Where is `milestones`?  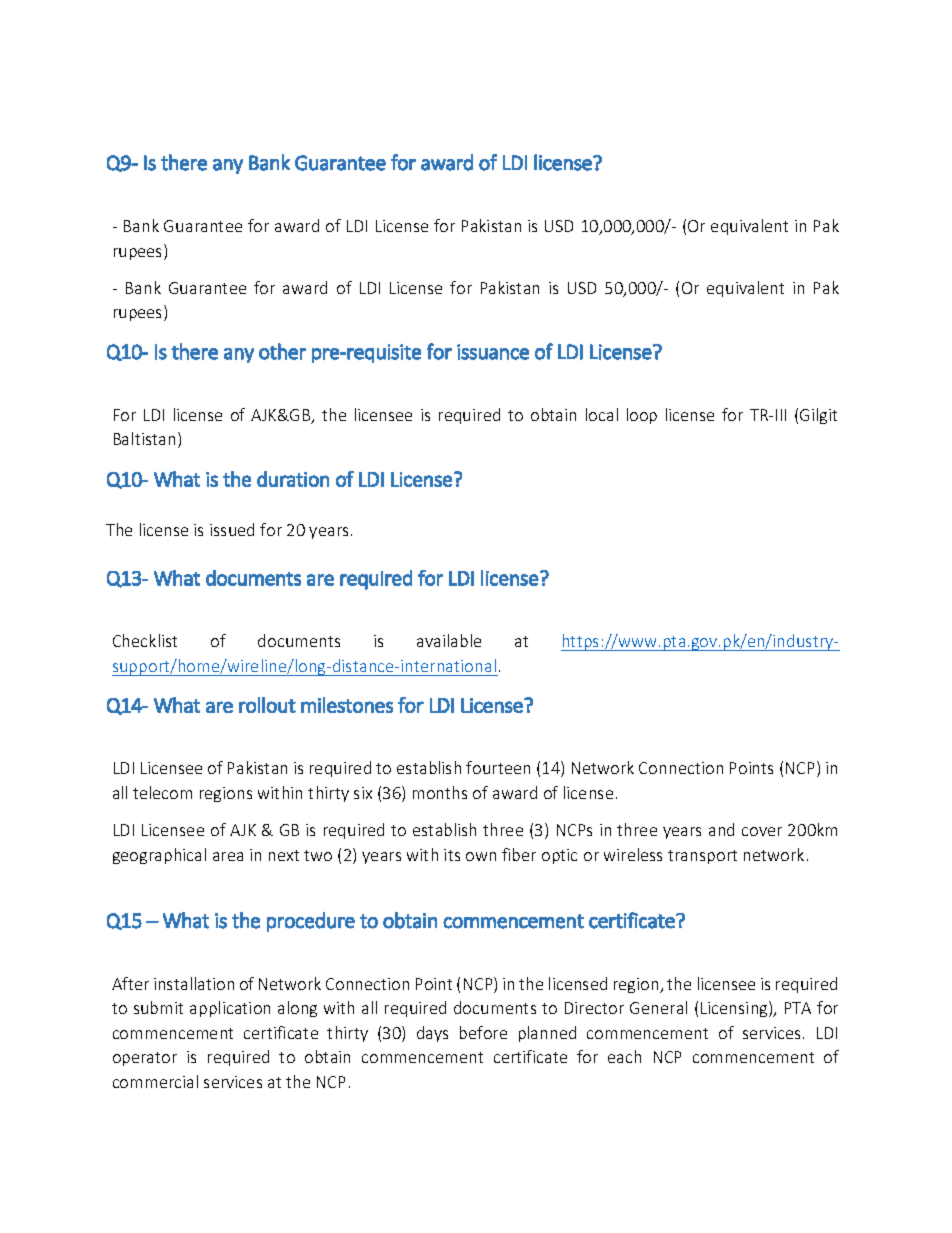 milestones is located at coordinates (347, 705).
